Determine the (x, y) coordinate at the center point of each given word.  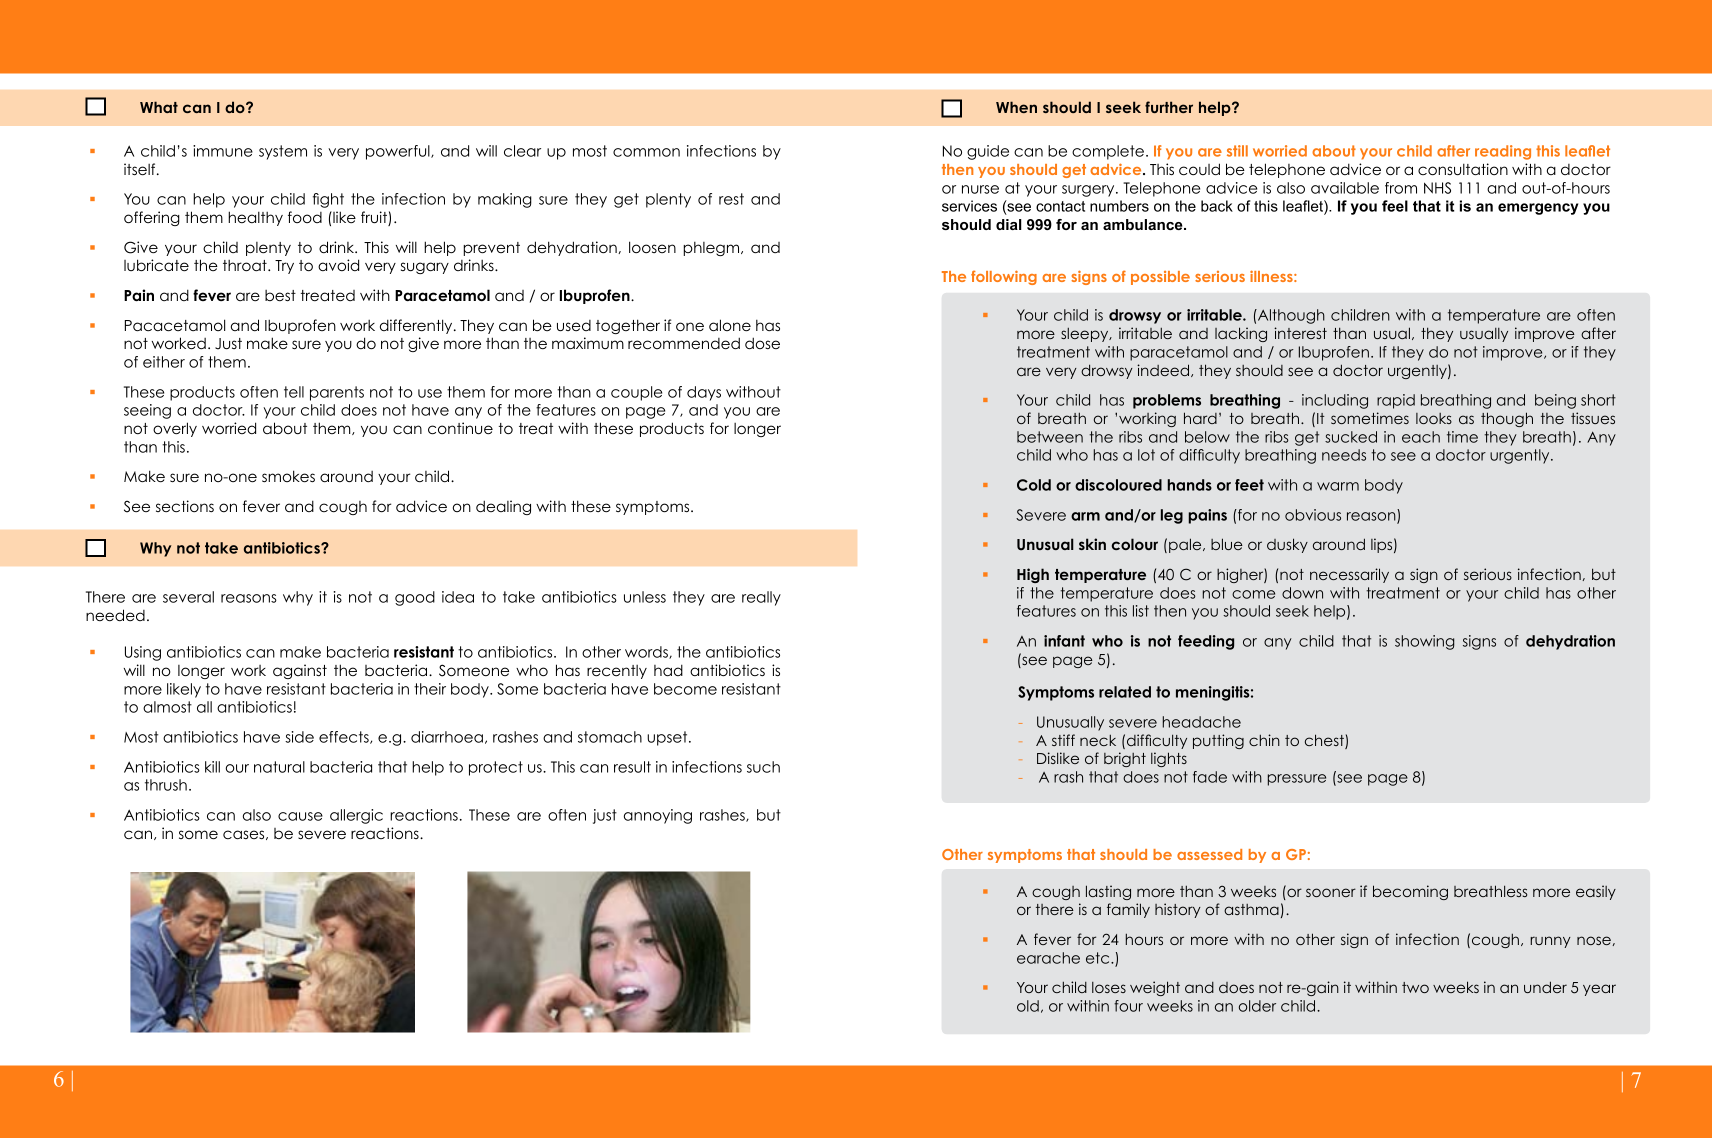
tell (294, 392)
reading (1503, 152)
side (299, 737)
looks (1434, 418)
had (668, 670)
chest (1325, 741)
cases (245, 835)
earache (1048, 958)
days (704, 393)
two (1415, 987)
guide (988, 152)
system (283, 152)
